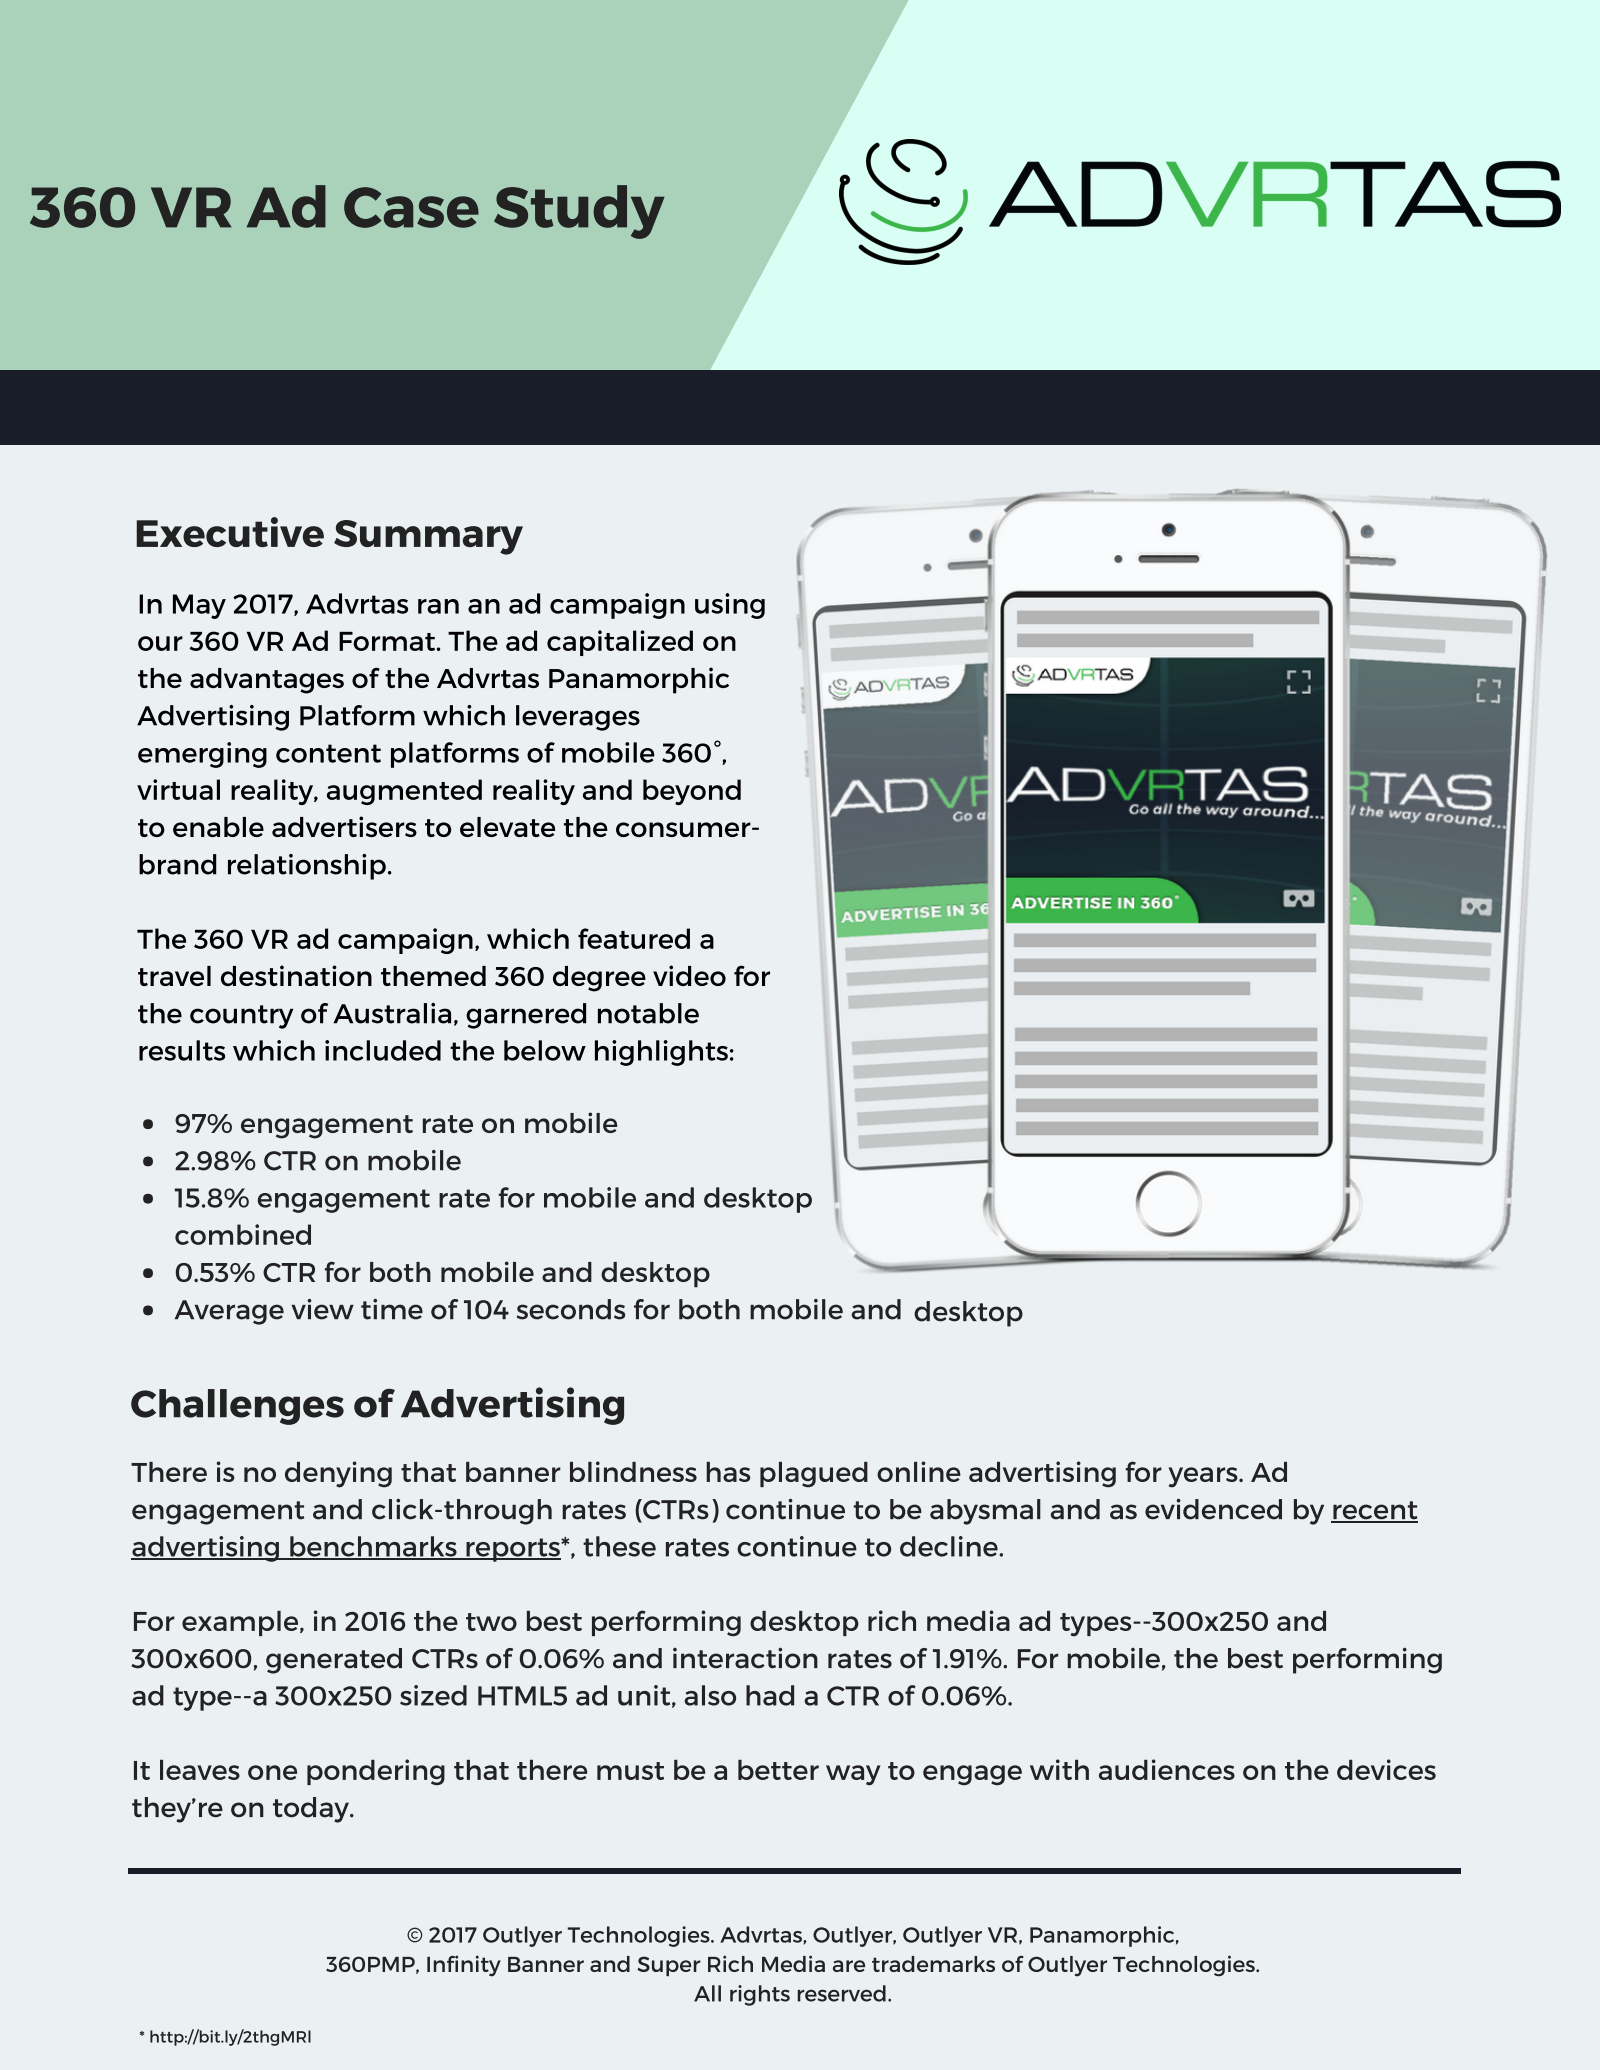 This document has width=1600, height=2070. I want to click on rights, so click(760, 1995).
